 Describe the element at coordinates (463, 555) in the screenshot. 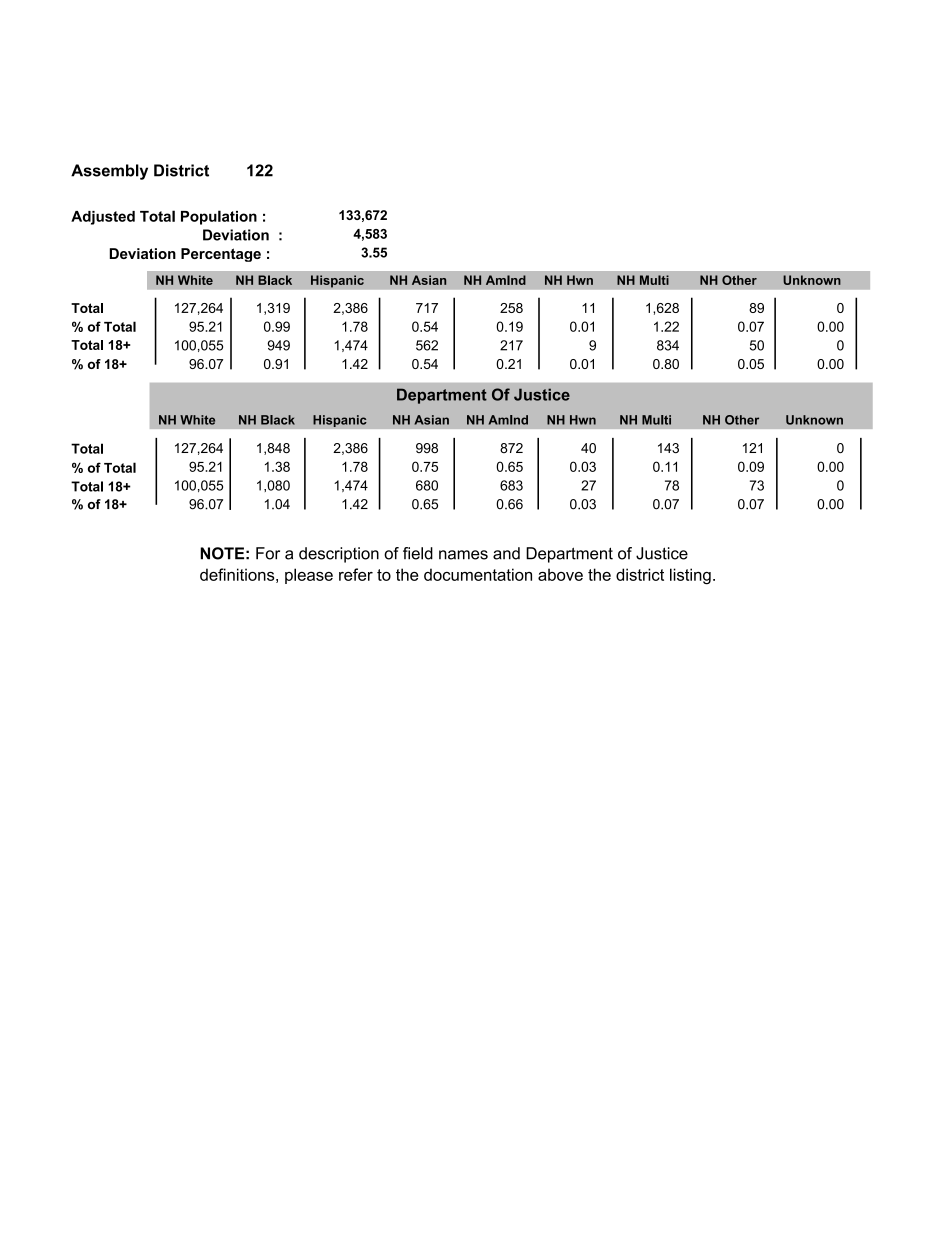

I see `names` at that location.
